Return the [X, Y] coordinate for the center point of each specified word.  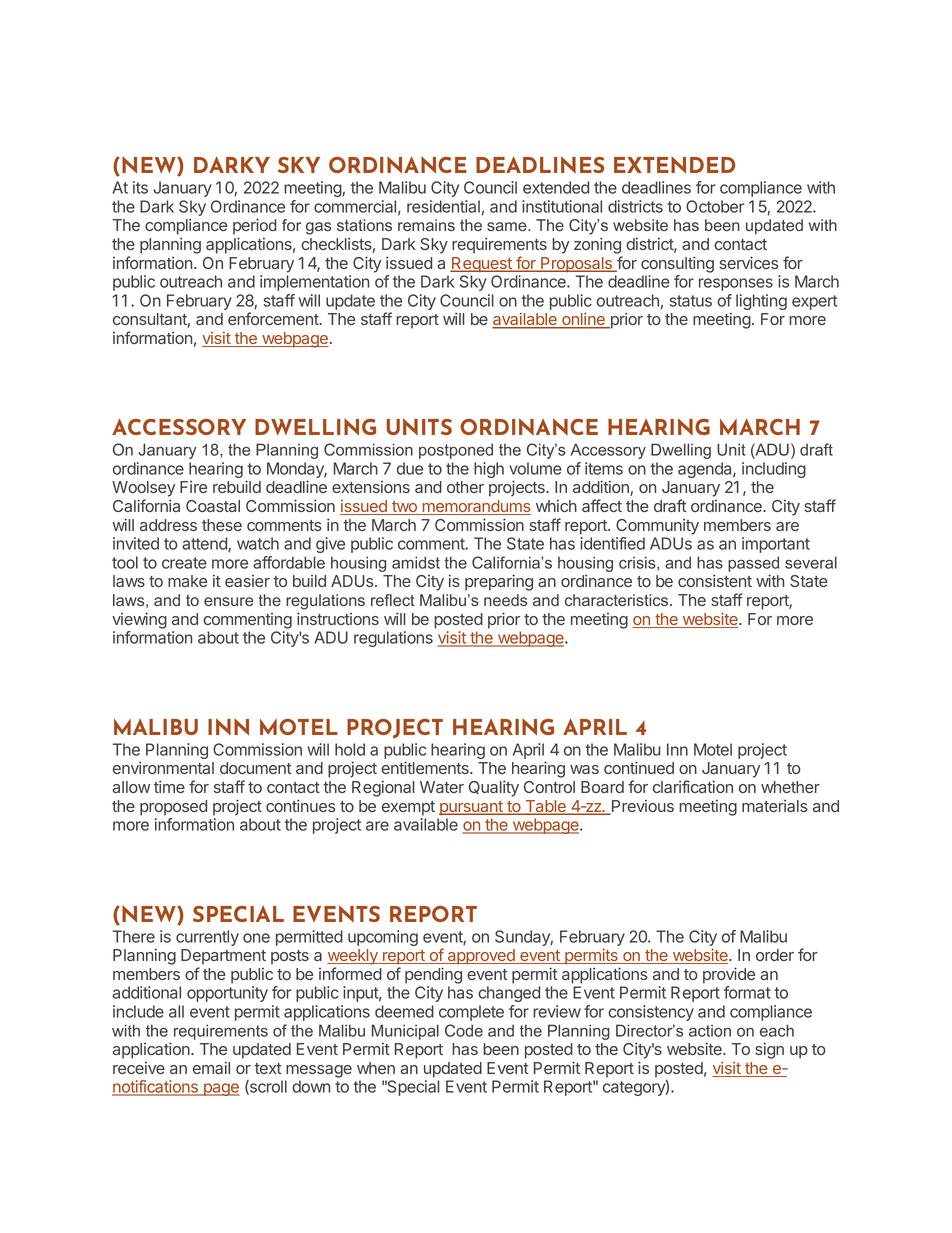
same [508, 226]
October [715, 206]
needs [505, 600]
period [254, 226]
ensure [228, 601]
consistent [715, 580]
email [211, 1067]
